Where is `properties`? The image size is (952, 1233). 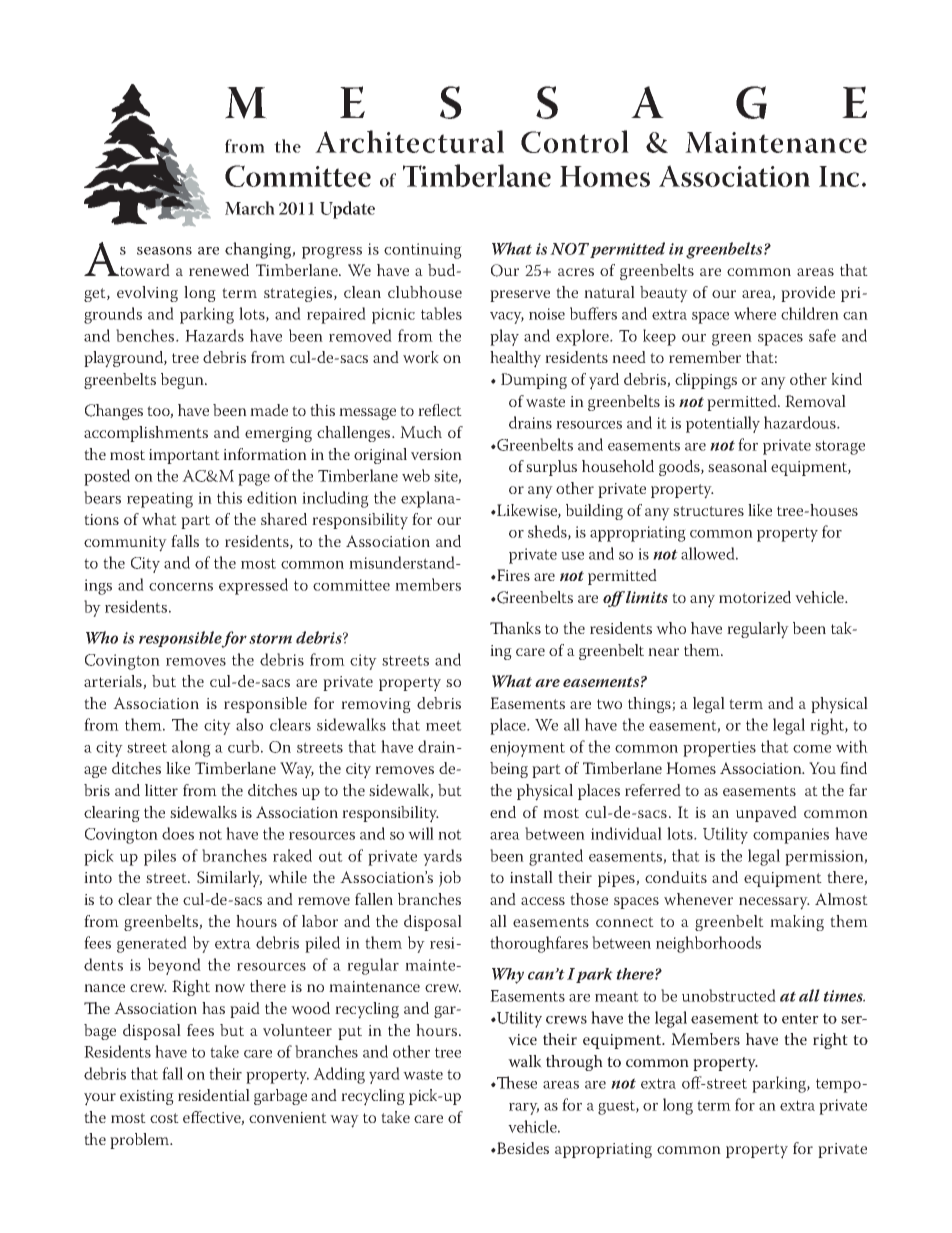 properties is located at coordinates (719, 749).
